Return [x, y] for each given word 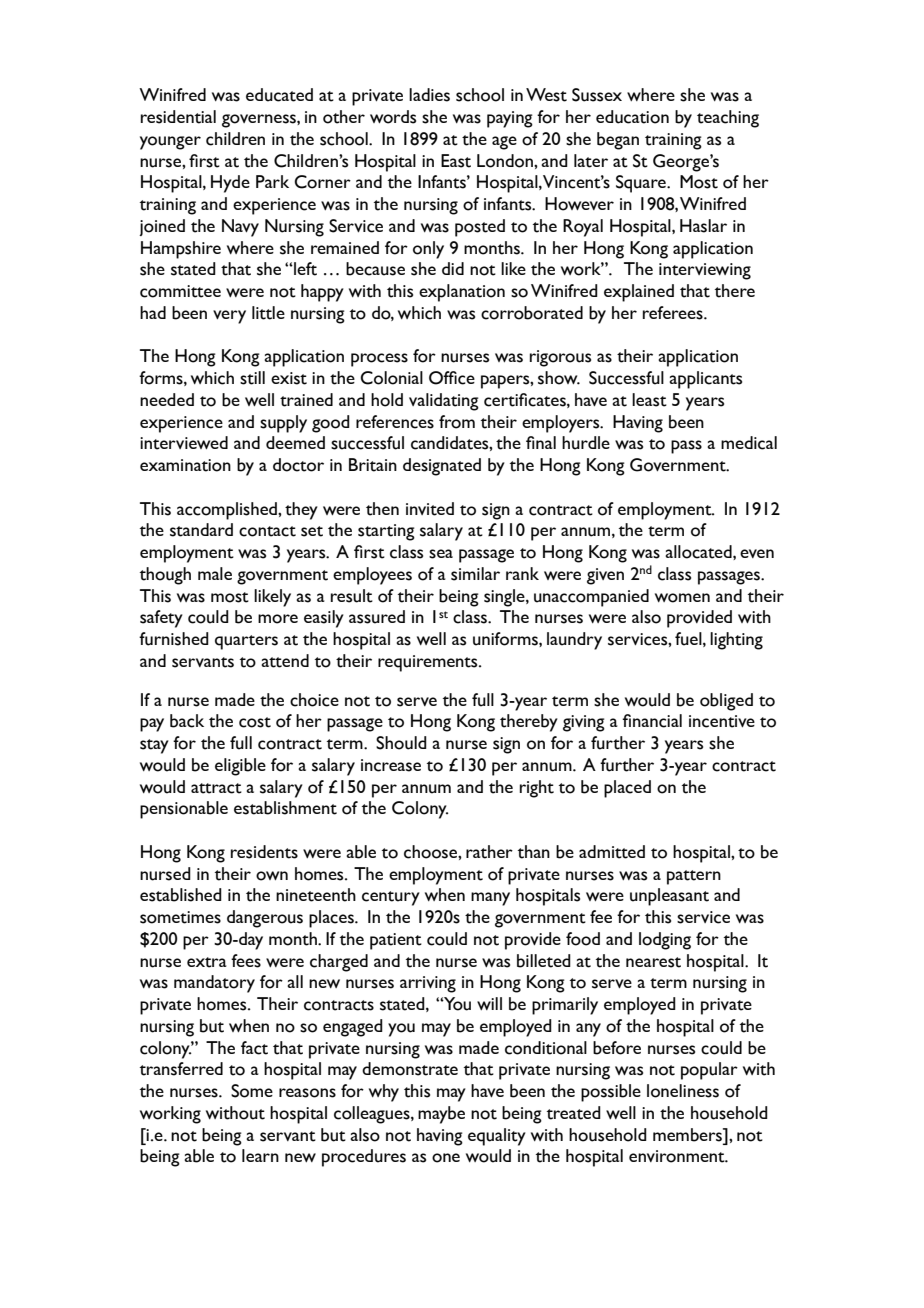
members [689, 1135]
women [682, 598]
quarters [246, 642]
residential [178, 117]
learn [260, 1155]
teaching [728, 119]
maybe [441, 1115]
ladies [429, 95]
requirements [429, 663]
